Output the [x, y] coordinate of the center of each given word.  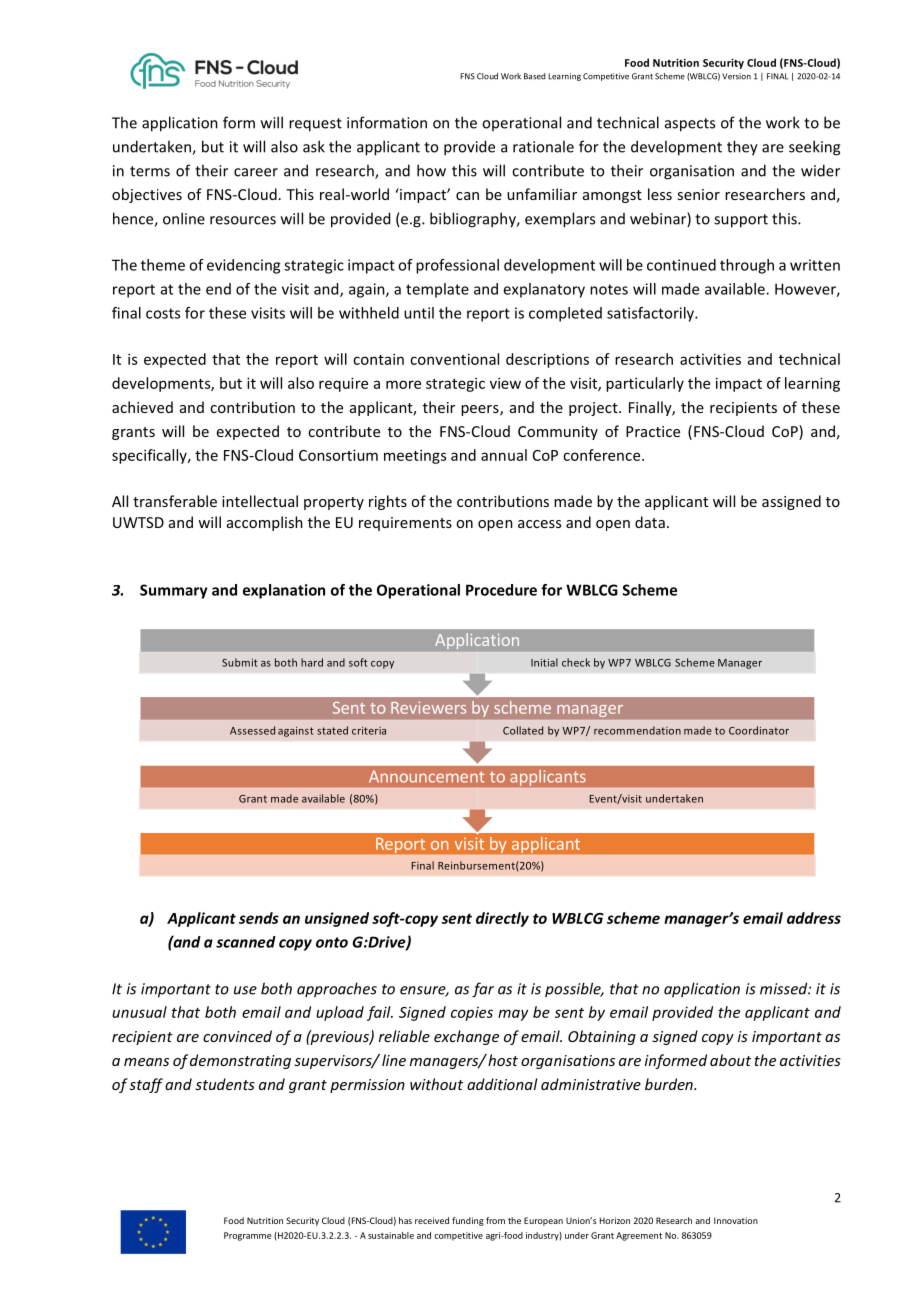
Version [736, 76]
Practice [653, 431]
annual [504, 455]
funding [468, 1221]
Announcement [427, 776]
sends [259, 918]
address [814, 918]
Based [535, 76]
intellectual [260, 501]
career [256, 172]
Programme [248, 1236]
